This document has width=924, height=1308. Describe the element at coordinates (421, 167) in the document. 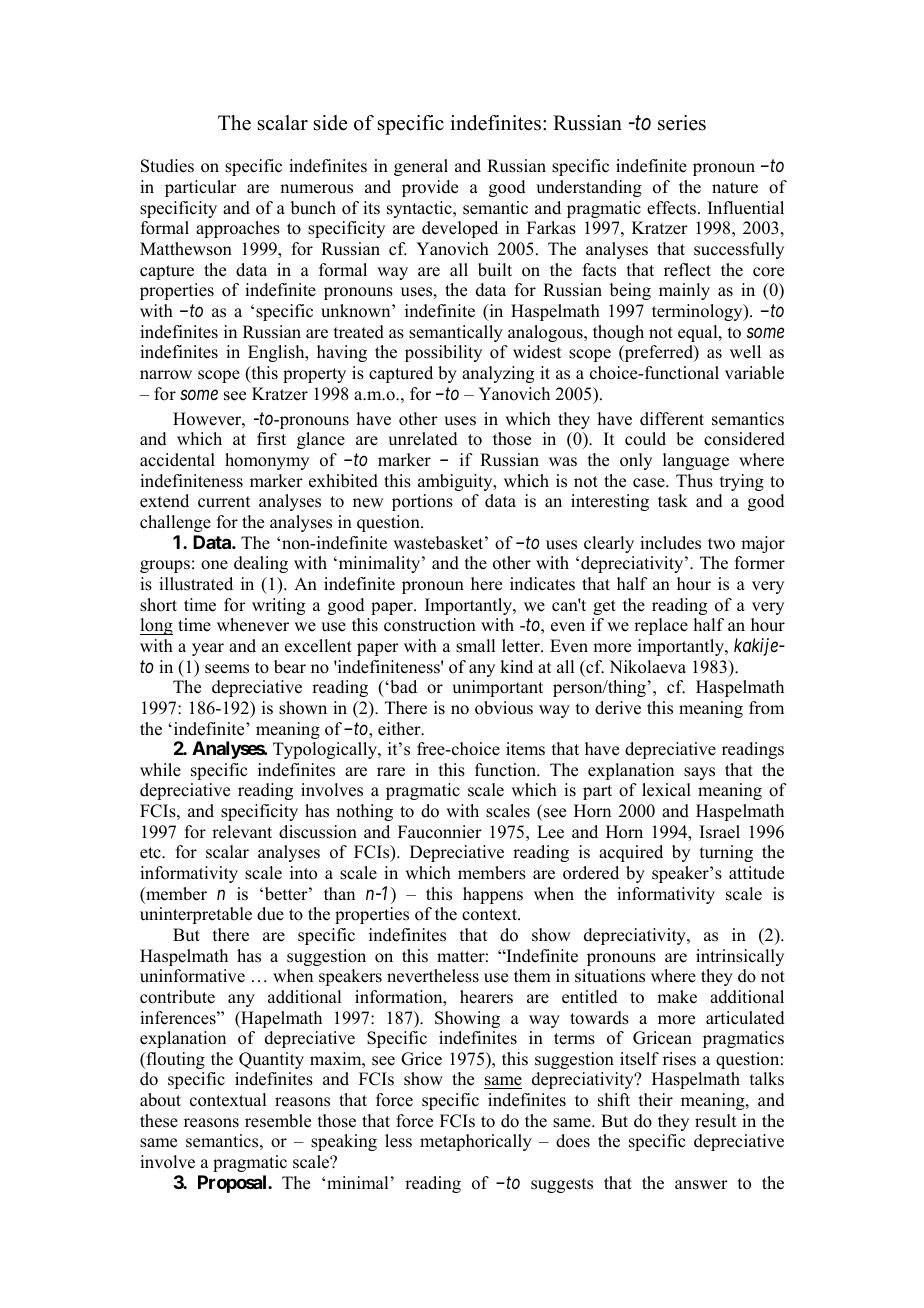

I see `general` at that location.
